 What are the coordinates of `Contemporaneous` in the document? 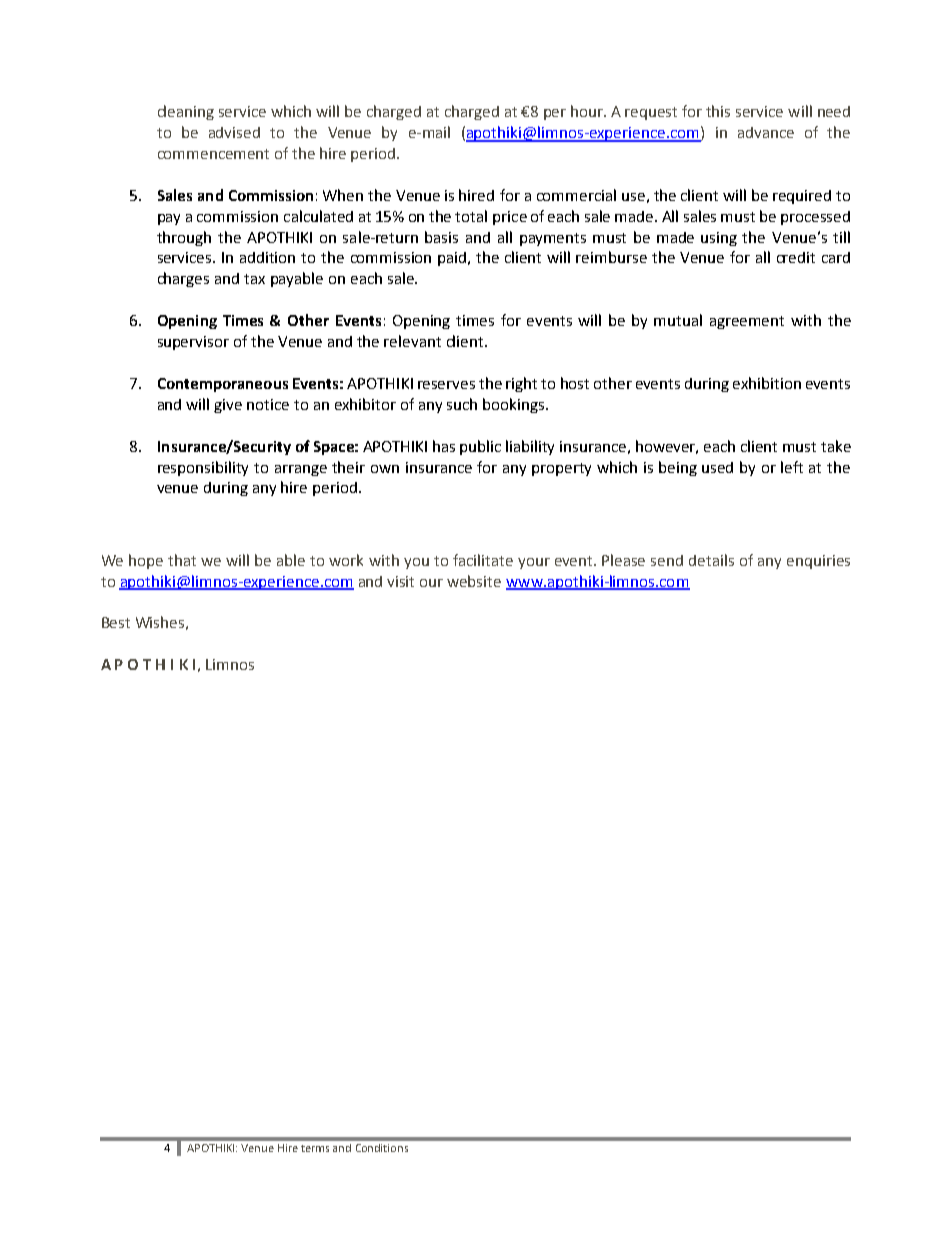 It's located at (223, 385).
